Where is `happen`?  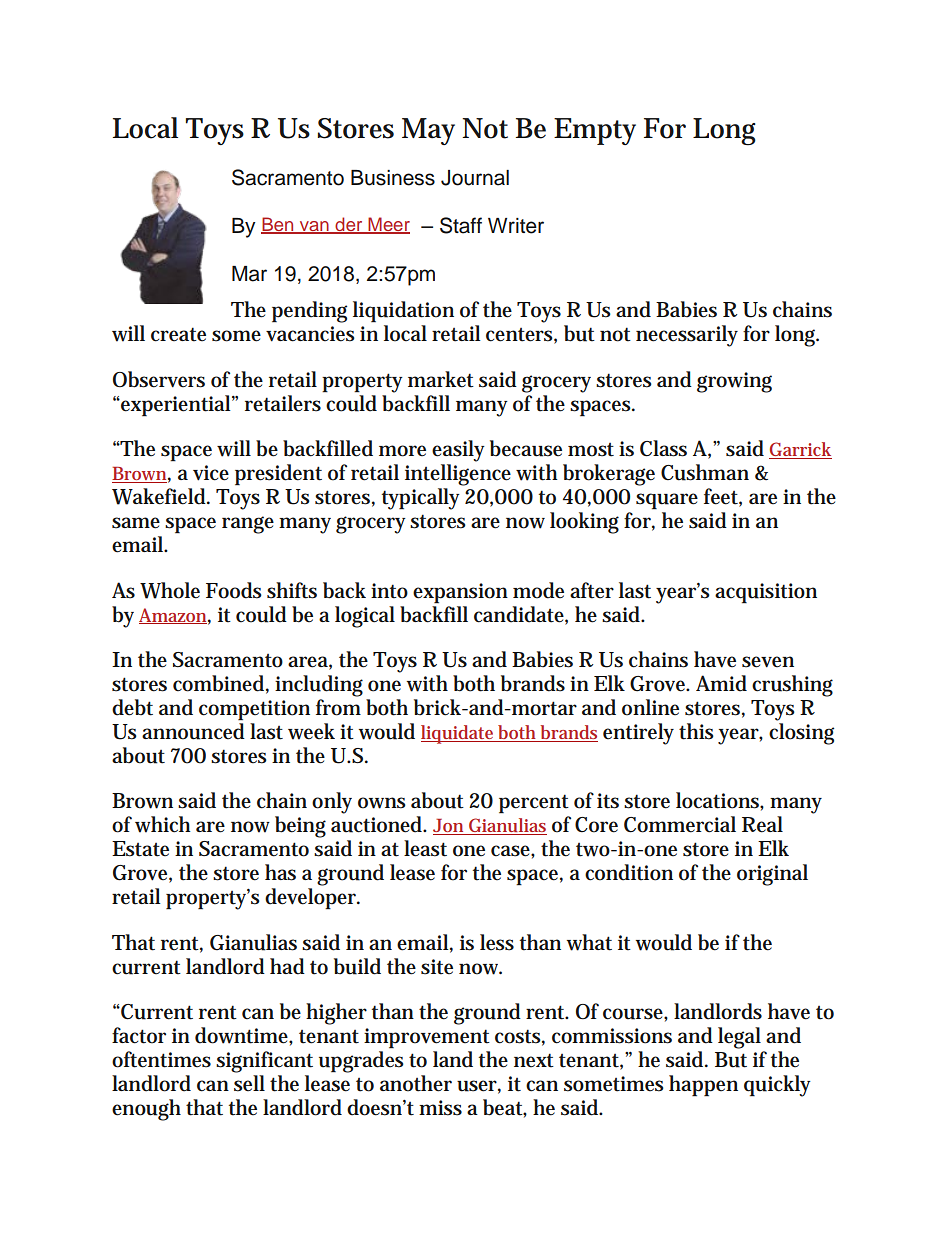
happen is located at coordinates (703, 1086).
